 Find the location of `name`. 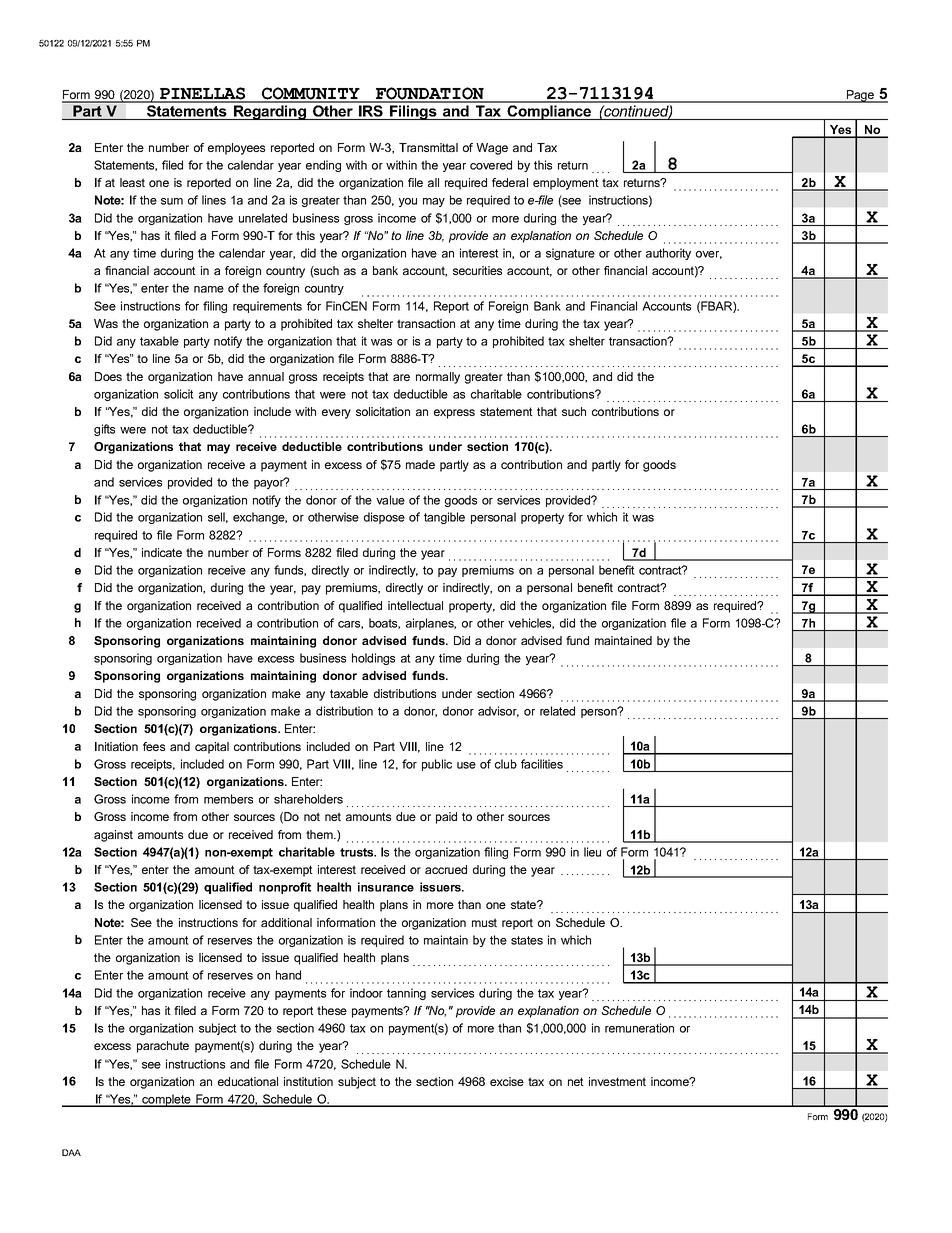

name is located at coordinates (209, 289).
